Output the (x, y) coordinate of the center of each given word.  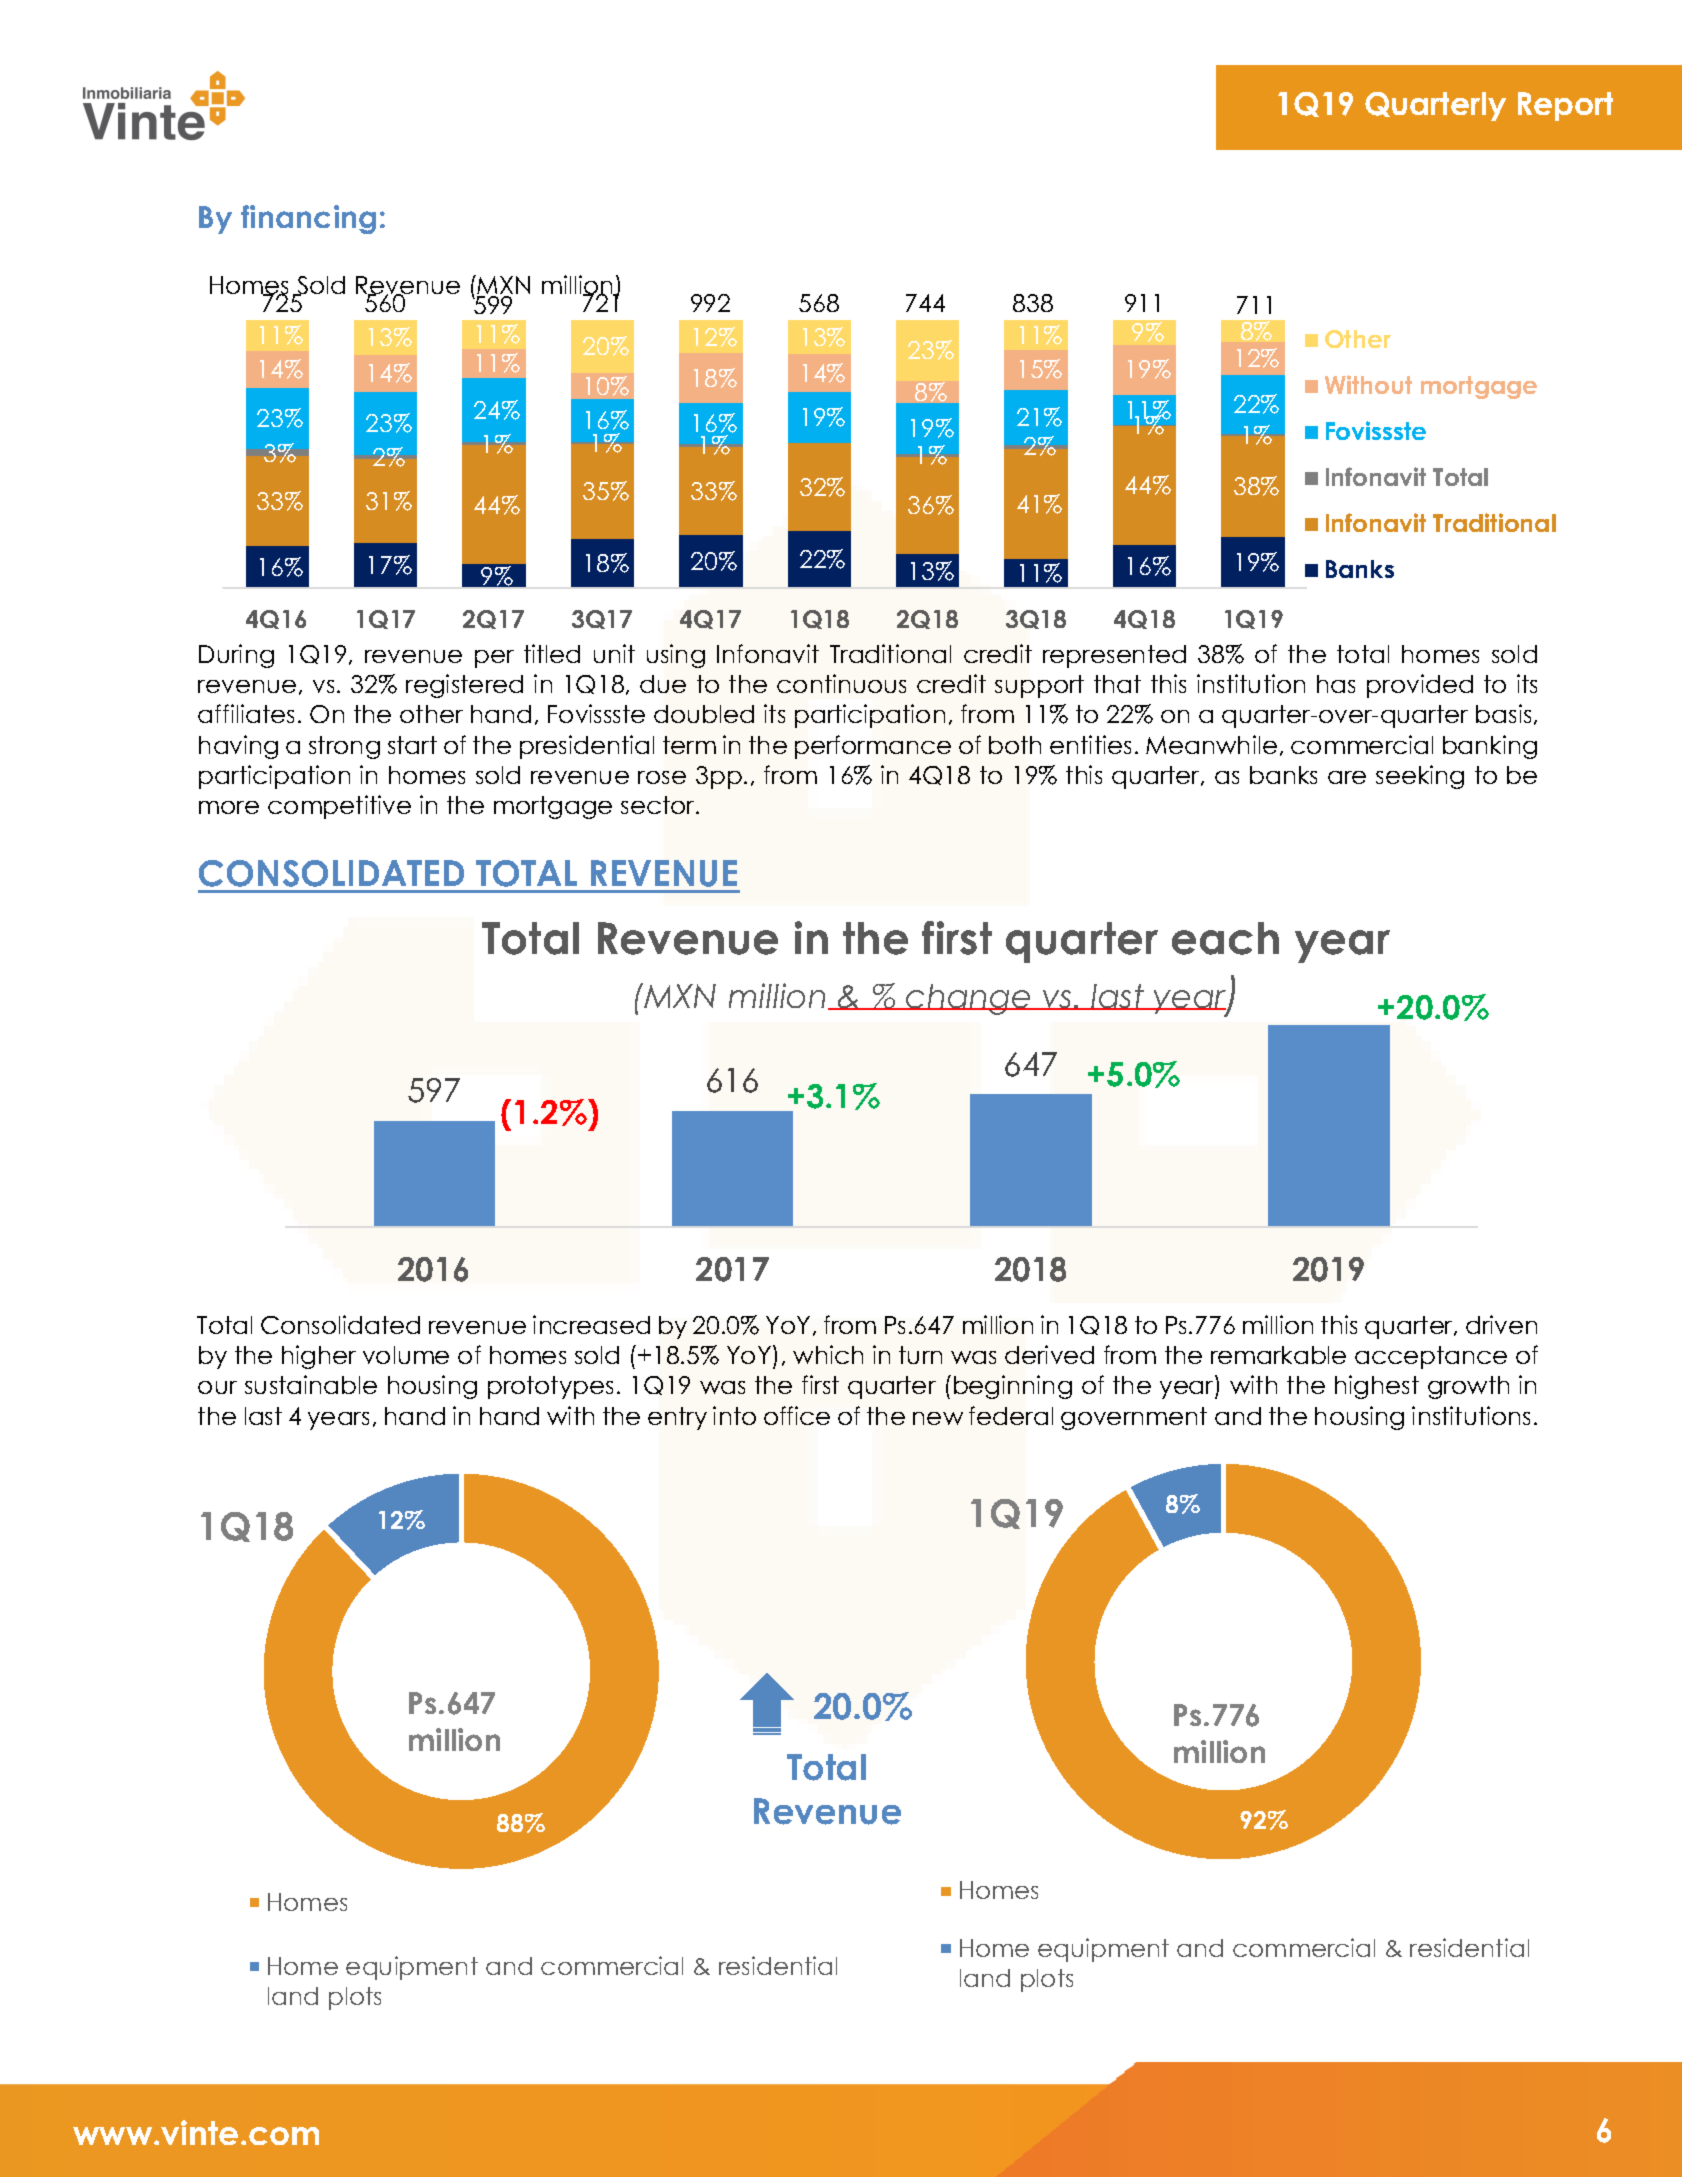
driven (1501, 1324)
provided (1420, 686)
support (1039, 686)
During (236, 656)
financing (308, 219)
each (1225, 938)
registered (464, 686)
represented (1114, 656)
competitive (339, 807)
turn (920, 1355)
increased (591, 1324)
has (1336, 684)
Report (1565, 106)
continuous (841, 683)
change (968, 999)
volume (406, 1355)
